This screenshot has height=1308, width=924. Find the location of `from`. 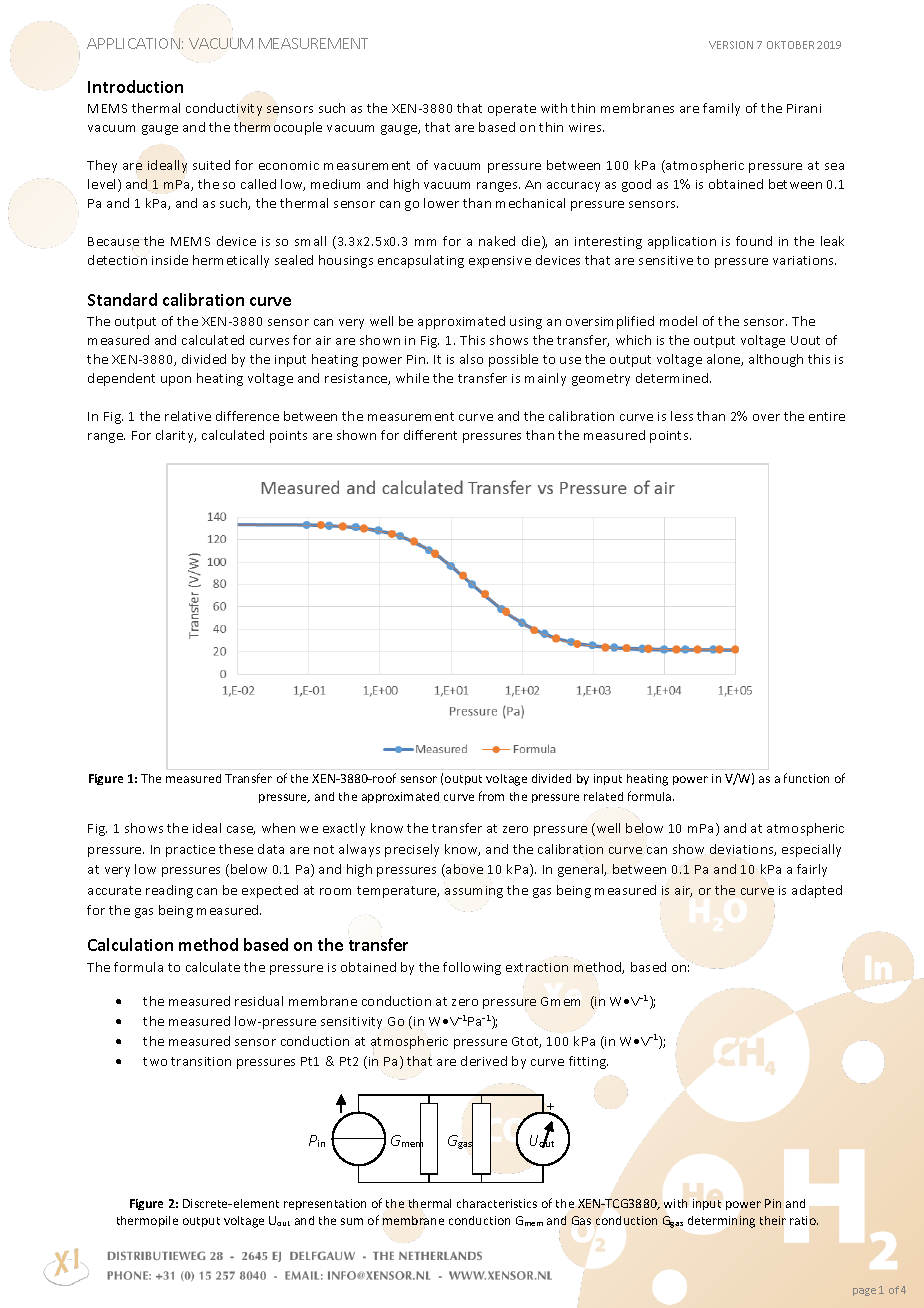

from is located at coordinates (491, 796).
